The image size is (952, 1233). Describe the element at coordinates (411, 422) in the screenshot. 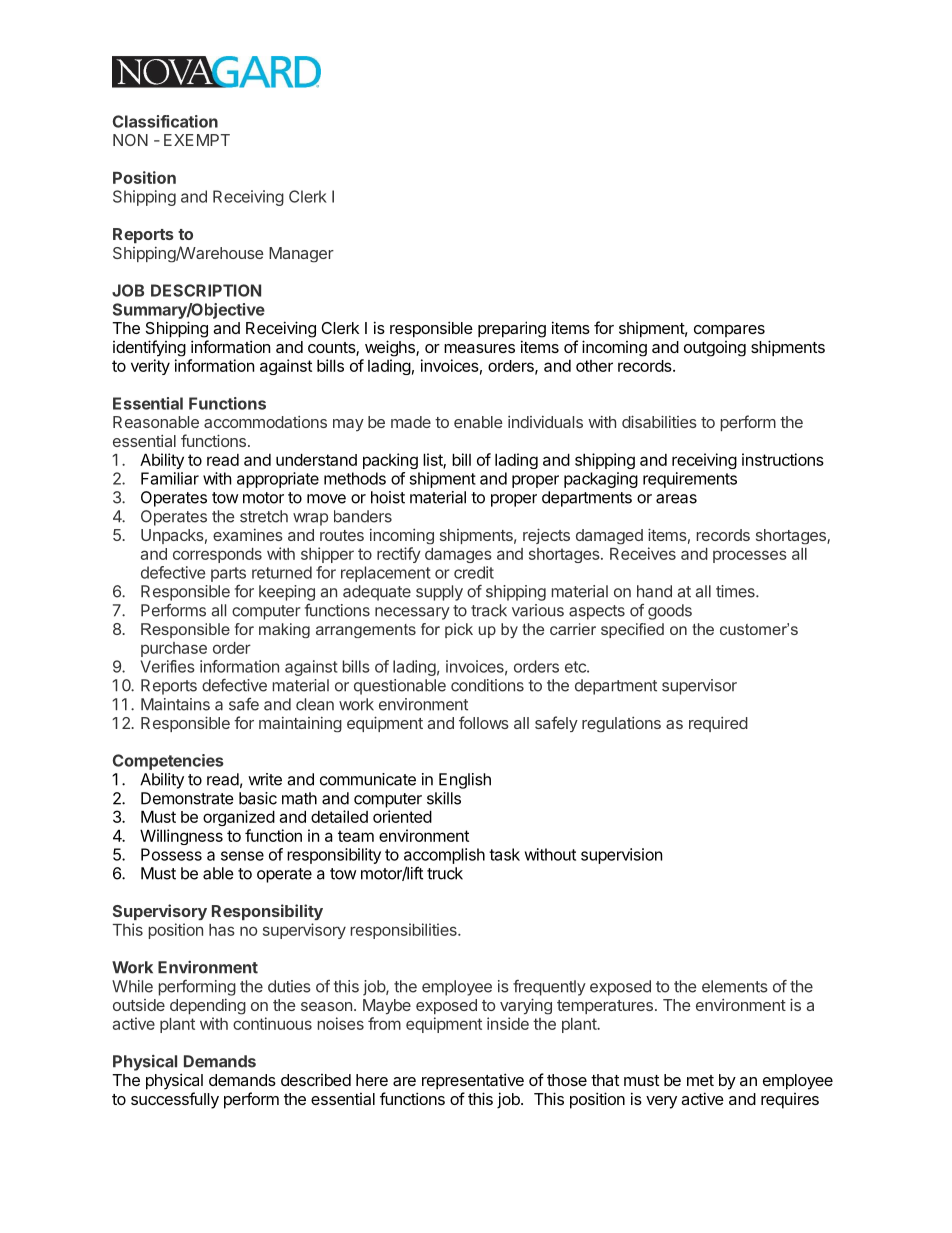

I see `made` at that location.
